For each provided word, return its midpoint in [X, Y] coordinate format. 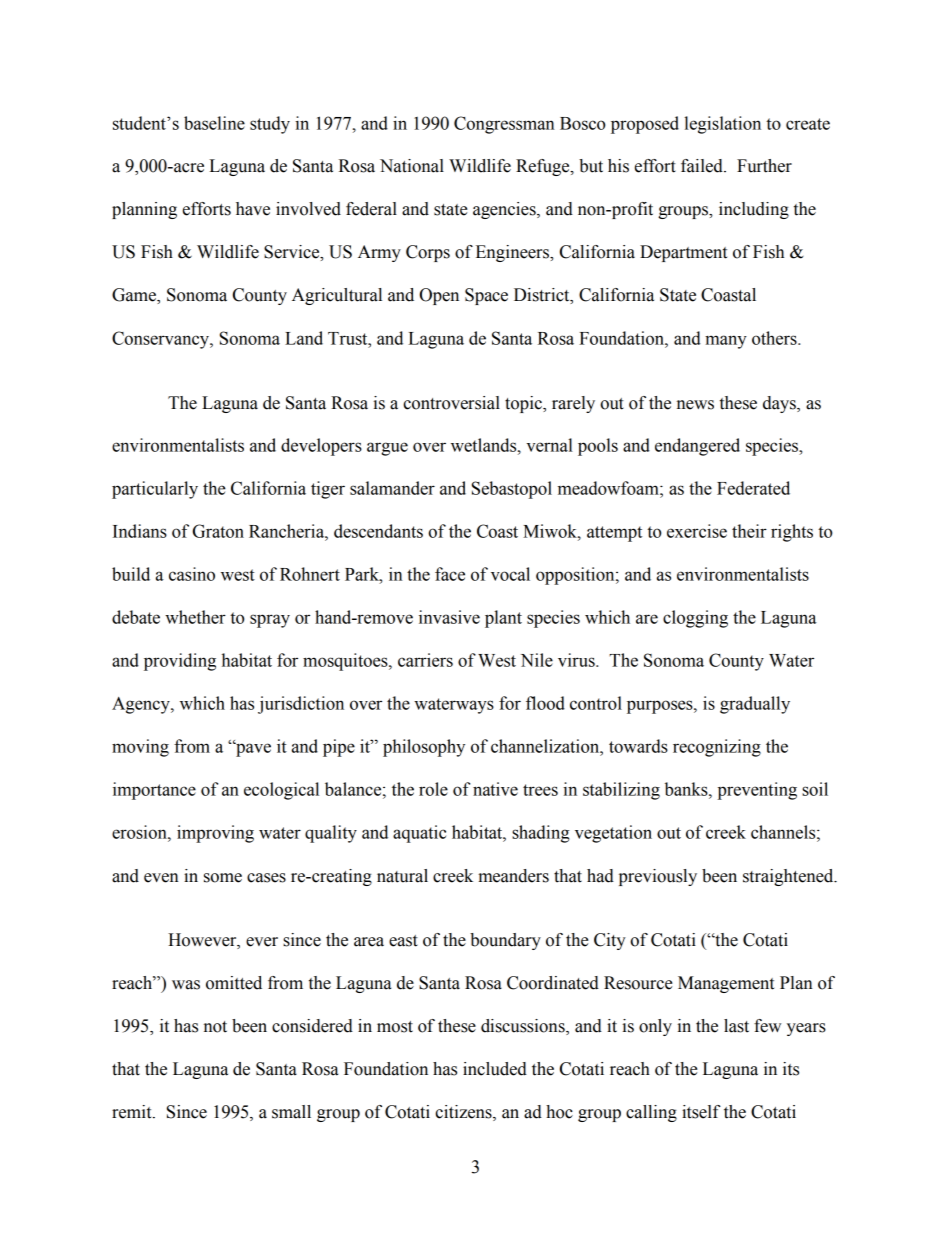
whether [195, 617]
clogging [695, 619]
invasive [449, 617]
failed [703, 166]
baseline [214, 123]
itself [701, 1112]
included [495, 1069]
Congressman [504, 125]
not [215, 1027]
